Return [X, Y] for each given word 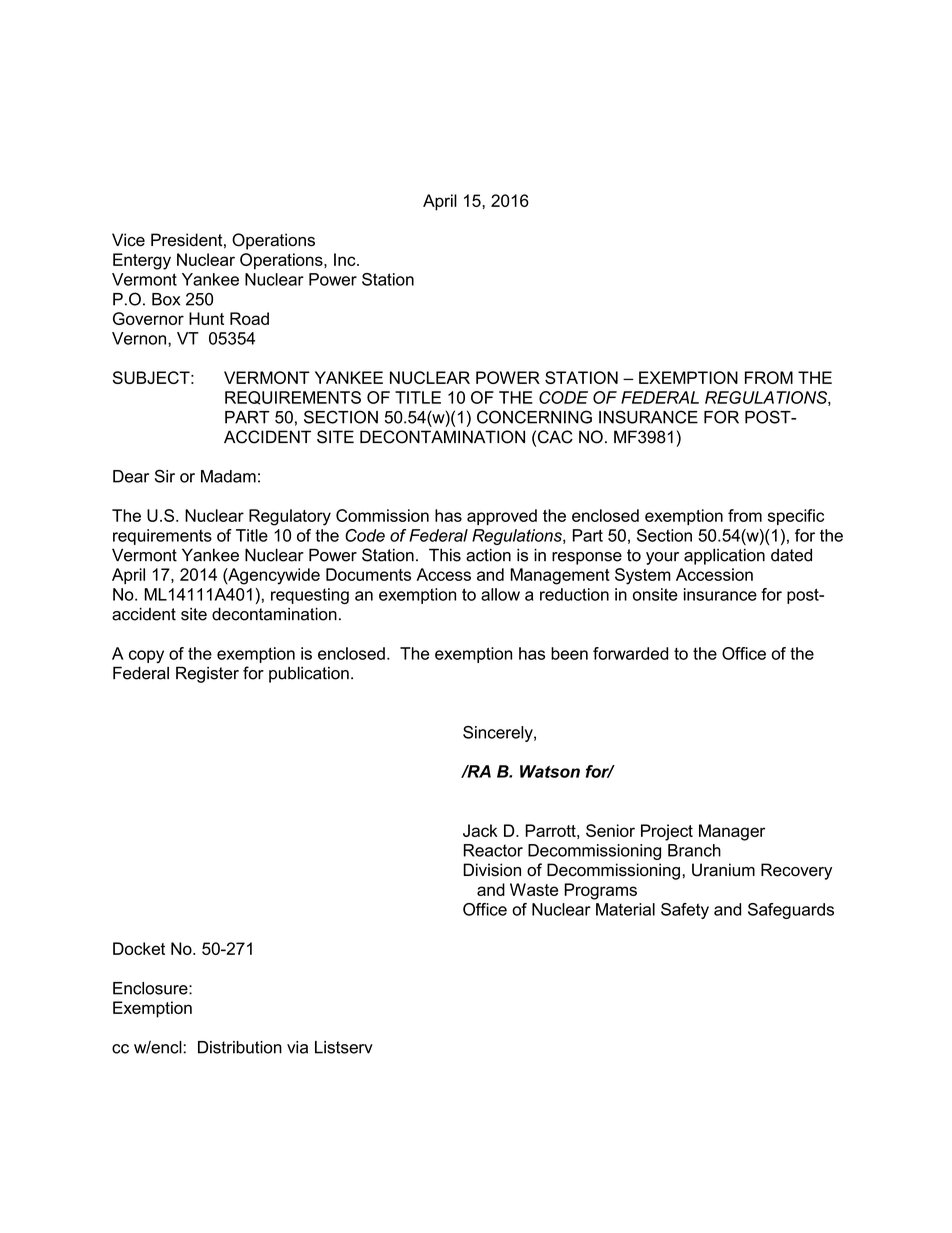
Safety [685, 911]
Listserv [344, 1047]
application [724, 556]
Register [207, 674]
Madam [228, 476]
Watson [550, 771]
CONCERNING [534, 417]
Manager [732, 832]
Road [249, 318]
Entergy [142, 261]
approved [502, 517]
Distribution [240, 1047]
